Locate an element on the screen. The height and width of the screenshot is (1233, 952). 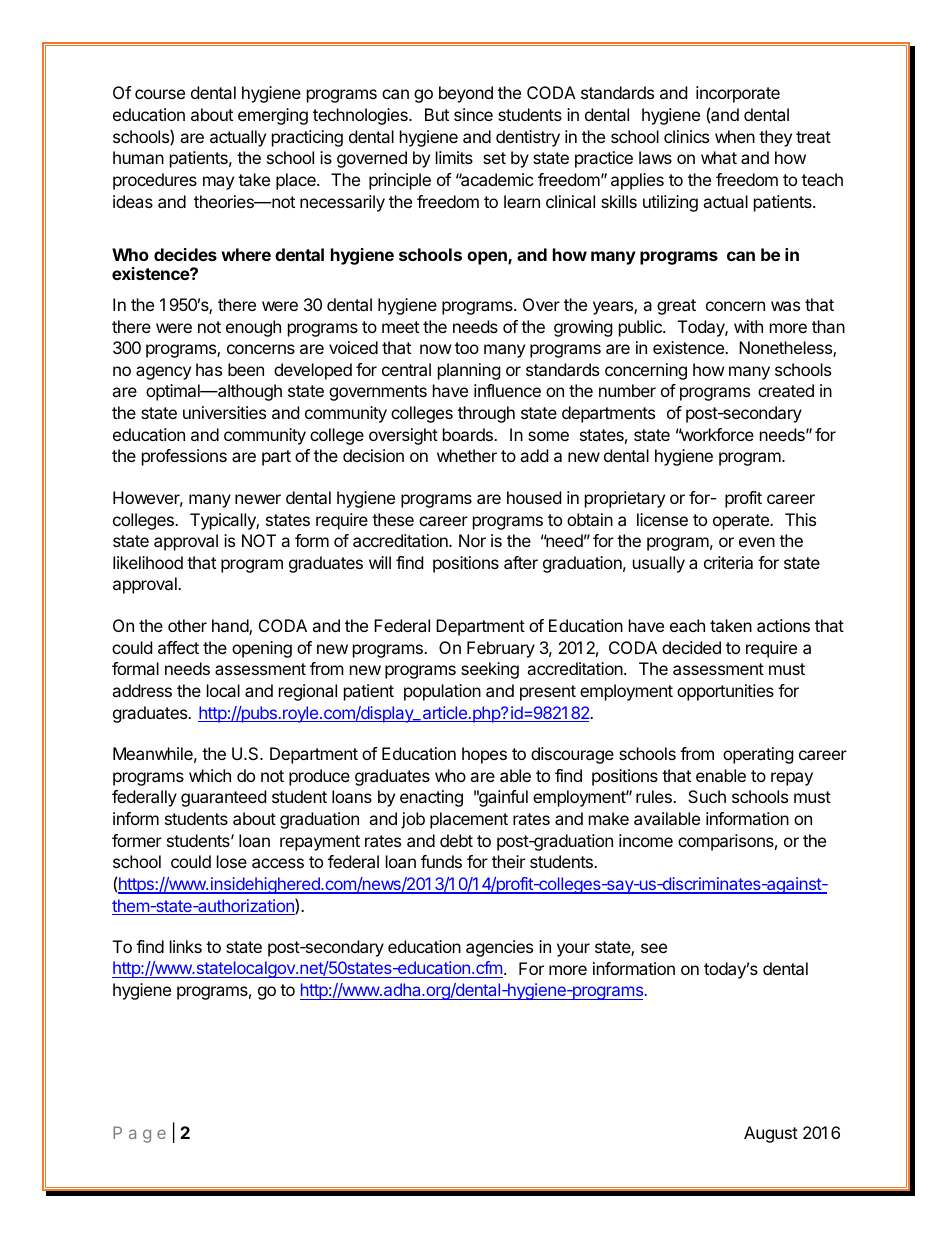
workforce is located at coordinates (716, 434).
